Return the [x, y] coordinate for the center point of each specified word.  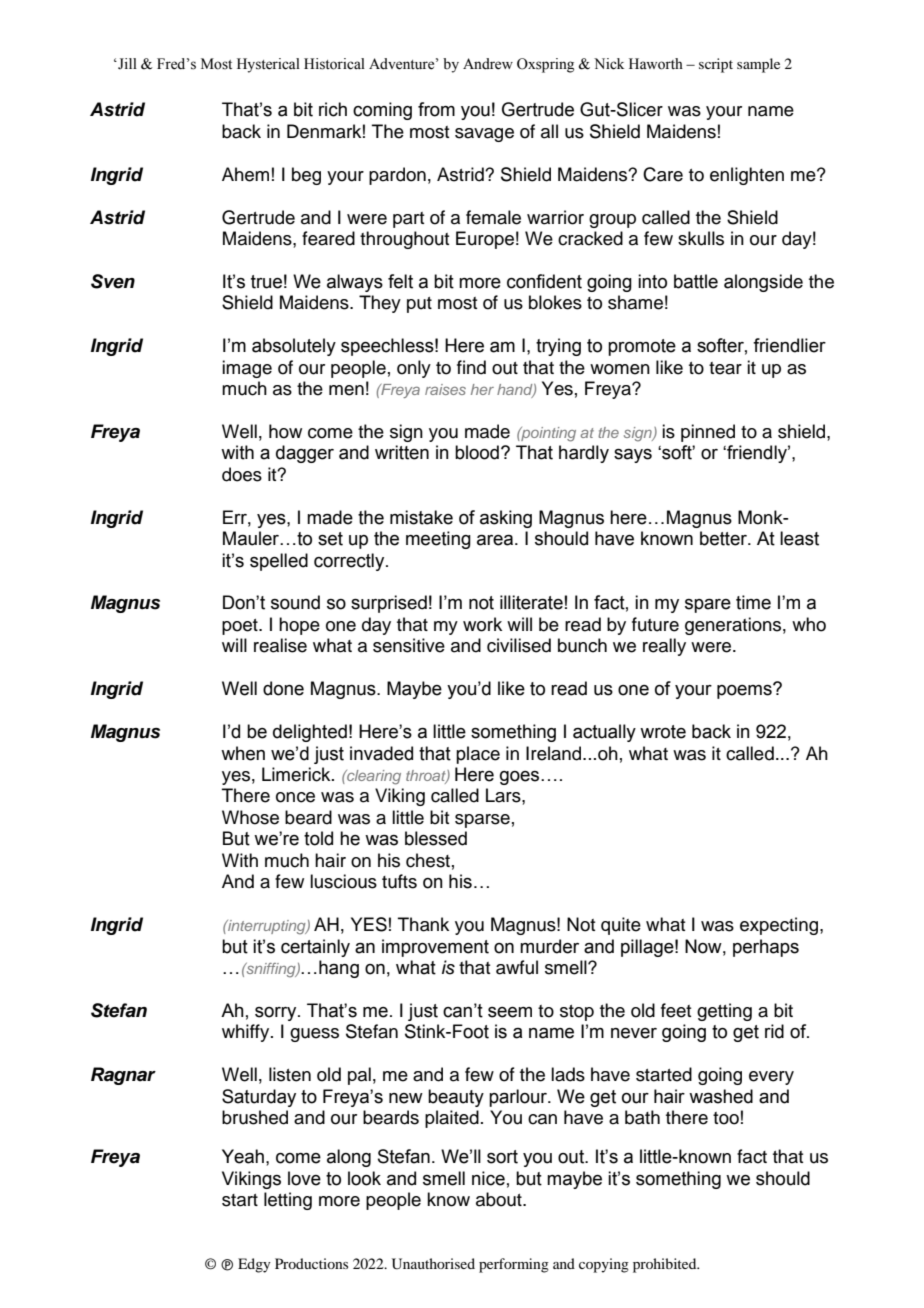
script [716, 65]
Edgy [254, 1265]
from [436, 109]
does [242, 474]
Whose [250, 817]
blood [477, 452]
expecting [780, 926]
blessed [436, 838]
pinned [708, 433]
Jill [126, 64]
